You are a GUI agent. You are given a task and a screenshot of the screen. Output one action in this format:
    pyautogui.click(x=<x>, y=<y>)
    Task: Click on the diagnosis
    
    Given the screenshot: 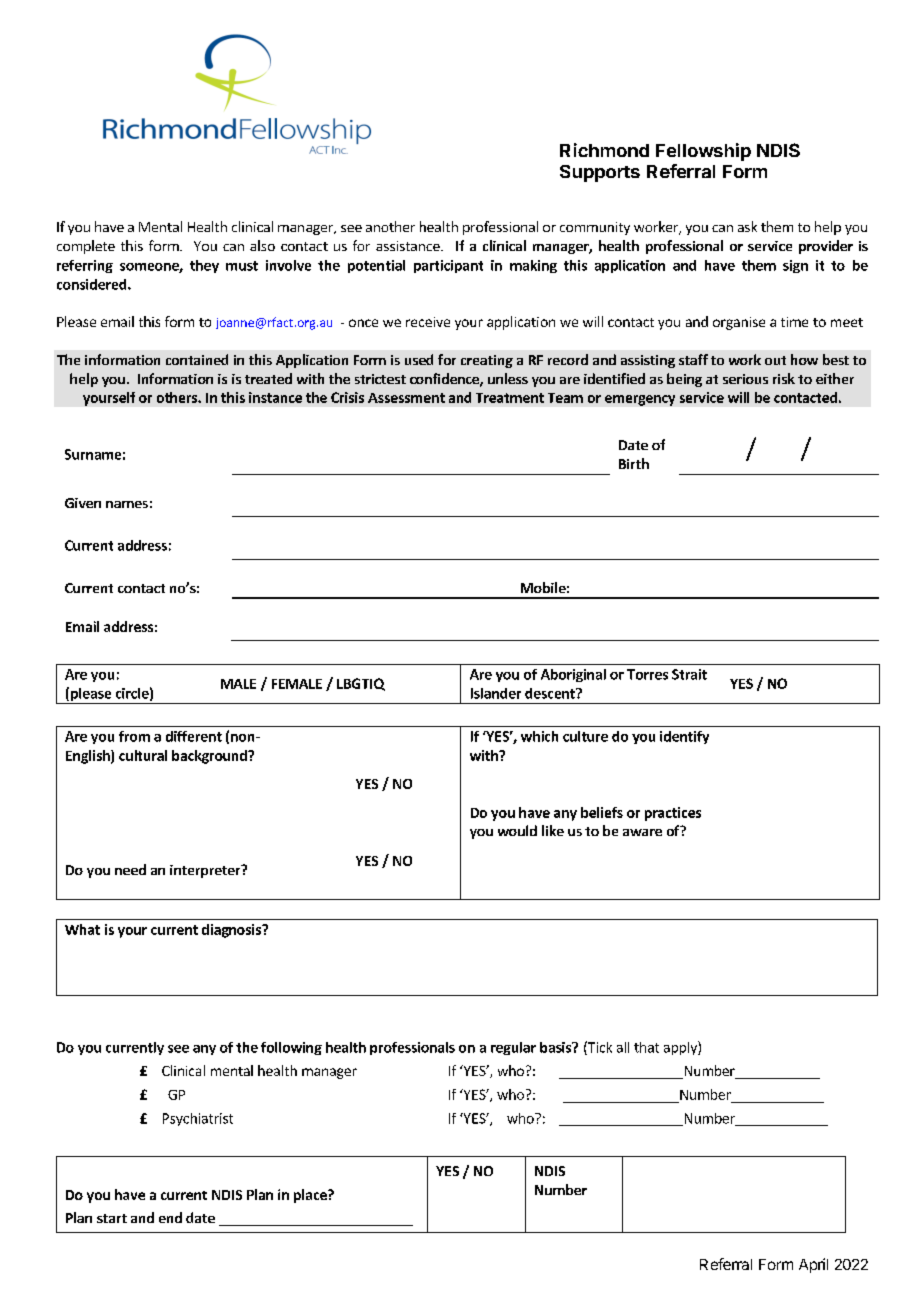 What is the action you would take?
    pyautogui.click(x=232, y=931)
